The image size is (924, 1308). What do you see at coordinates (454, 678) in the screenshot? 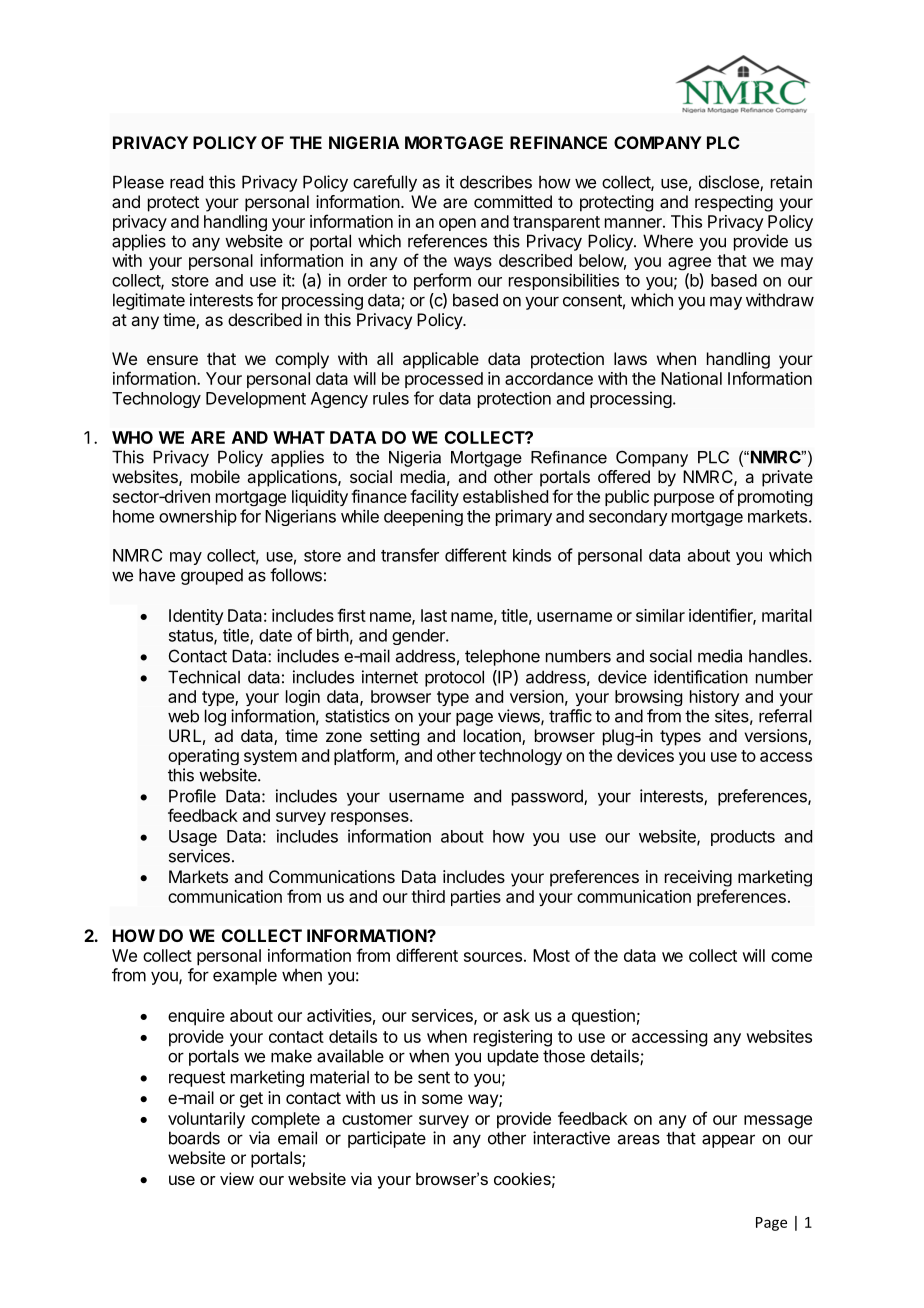
I see `protocol` at bounding box center [454, 678].
